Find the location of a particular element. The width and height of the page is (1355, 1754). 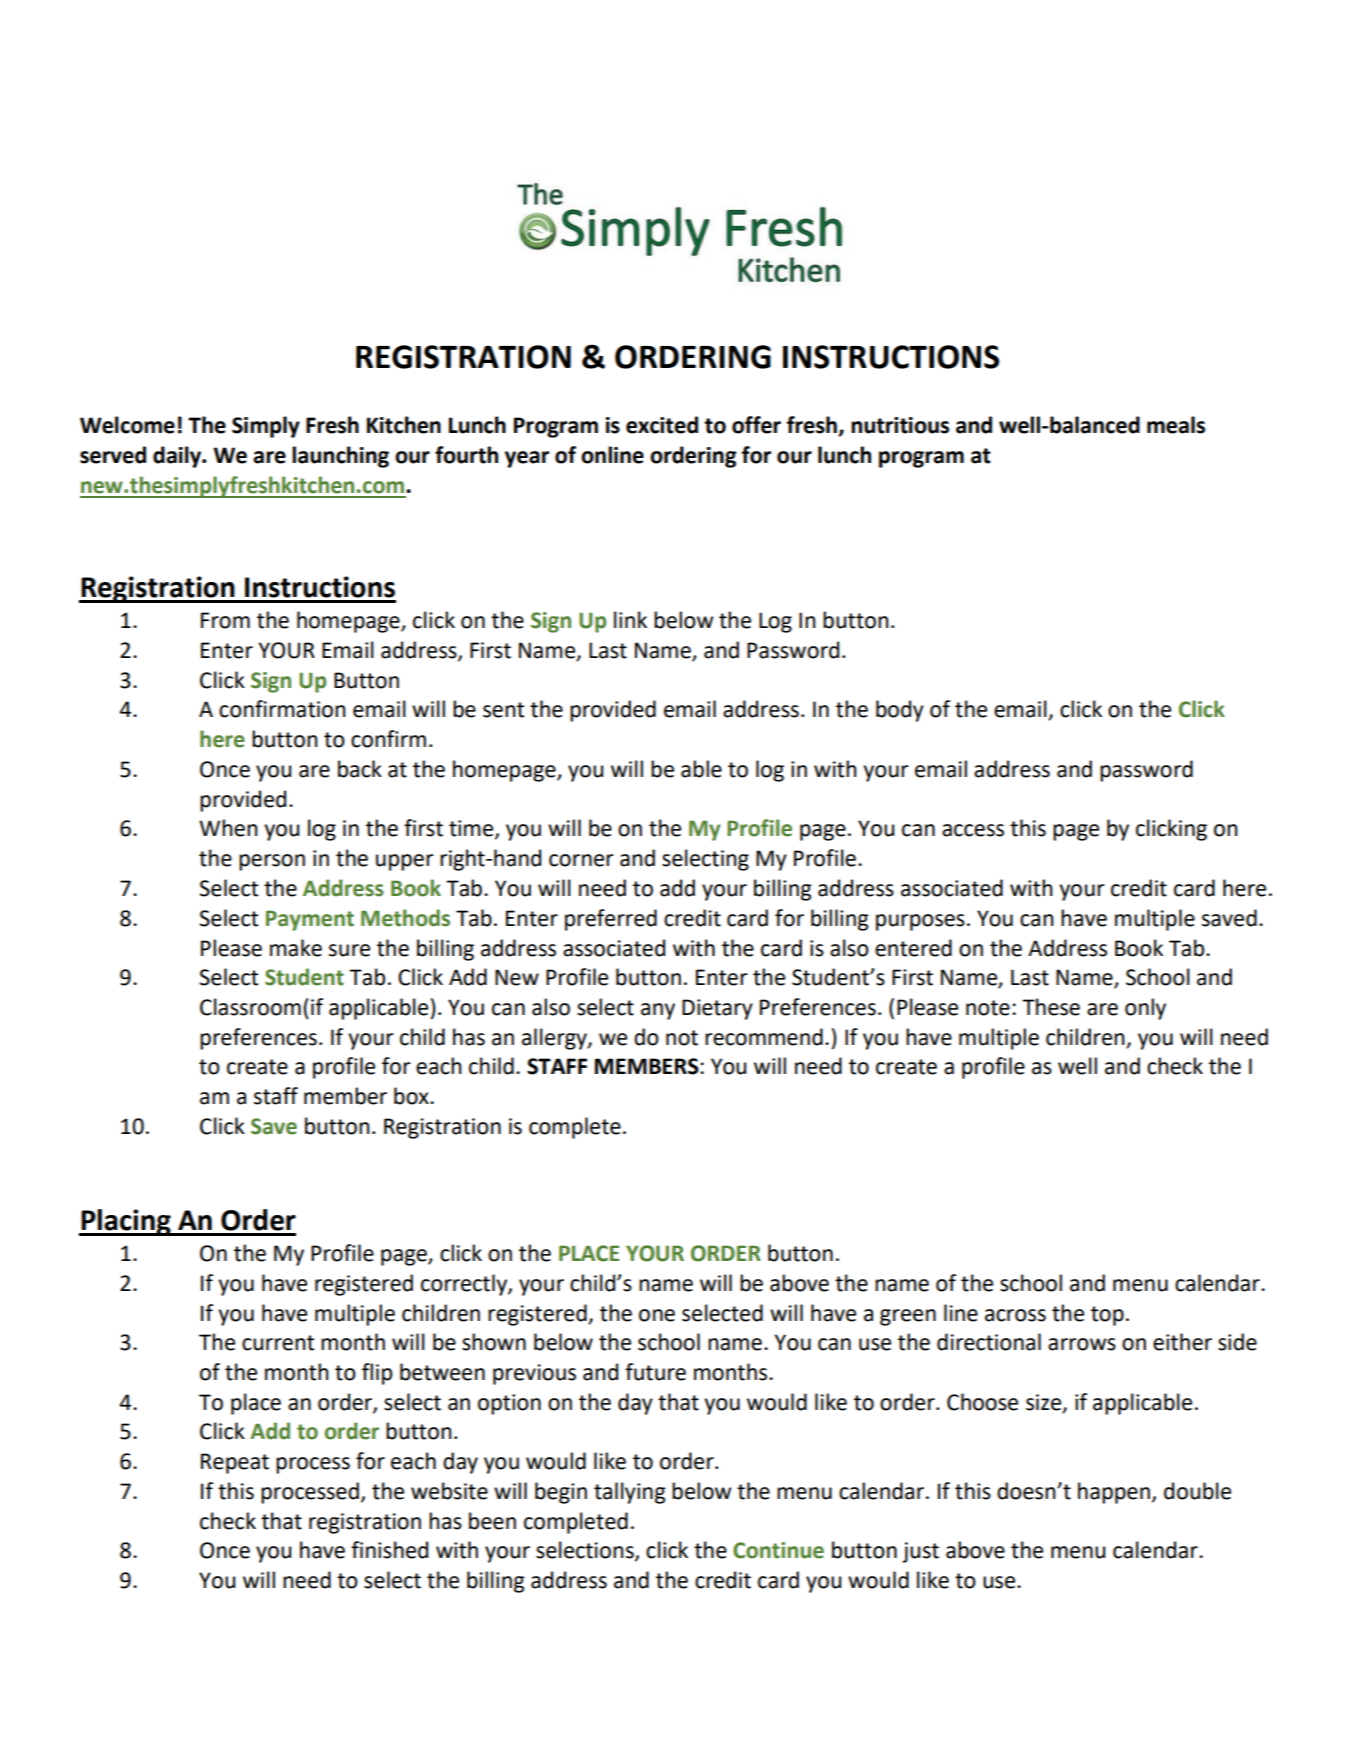

top is located at coordinates (1107, 1316).
